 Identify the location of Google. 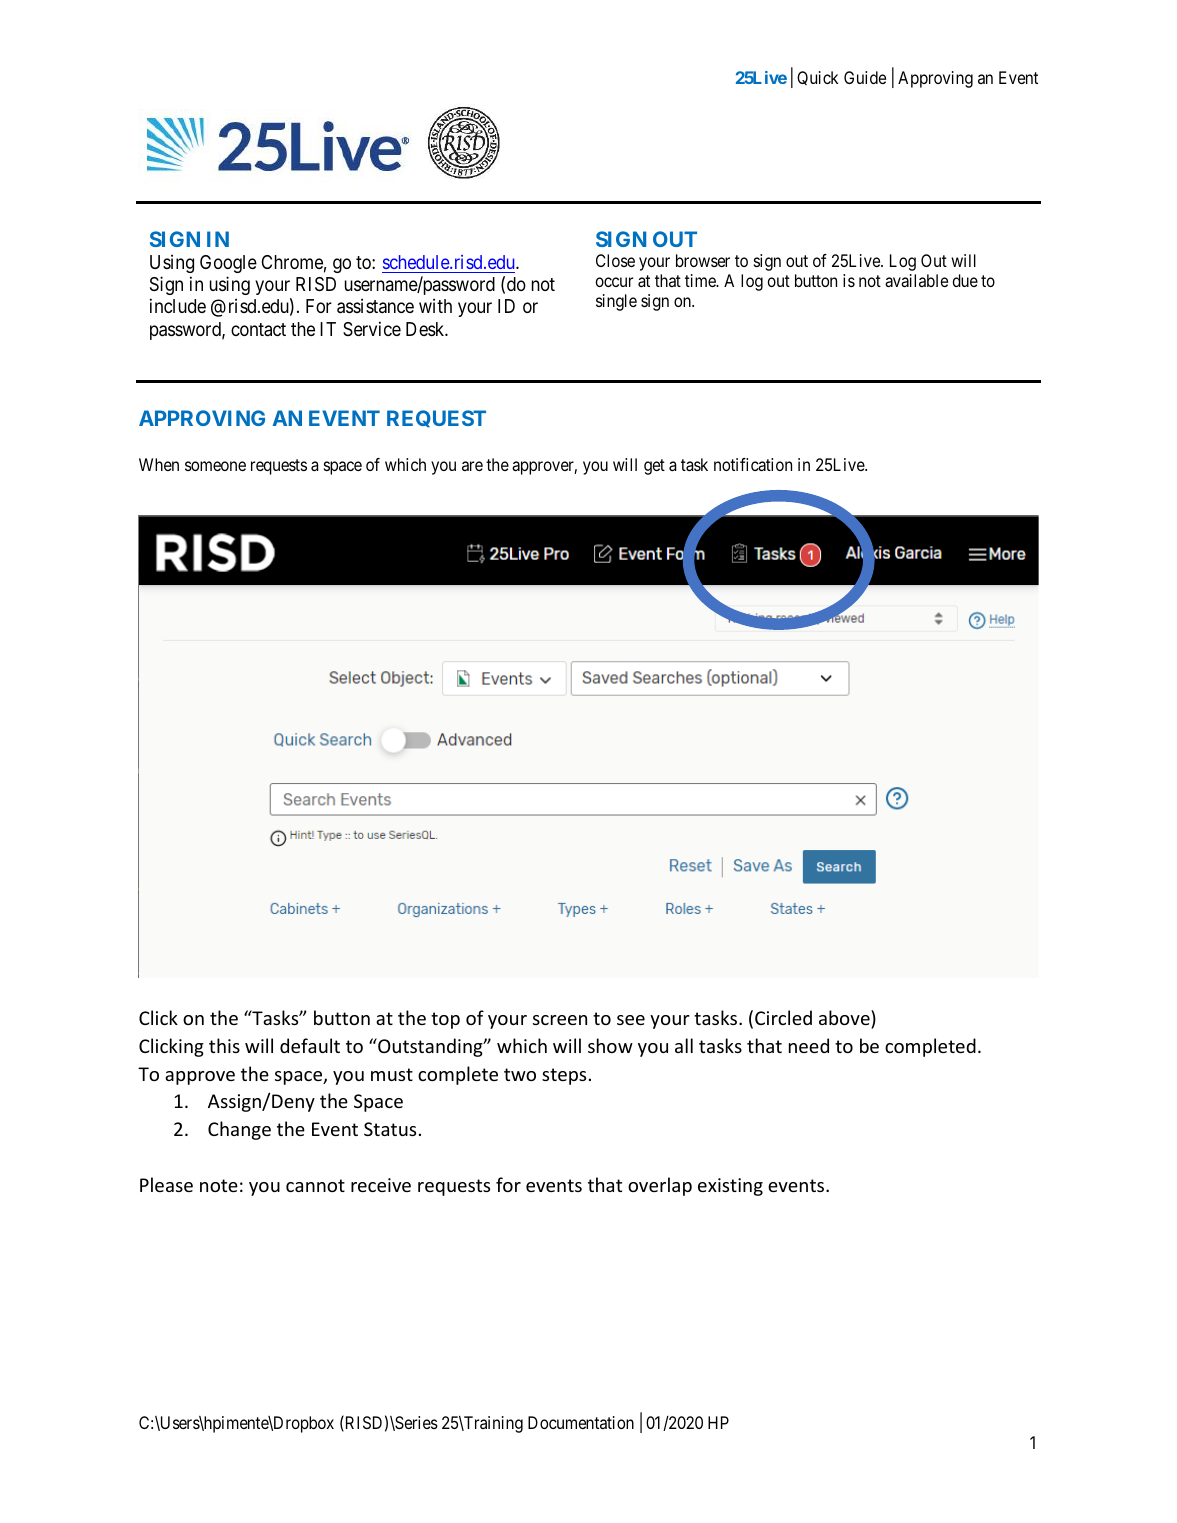
(228, 264).
